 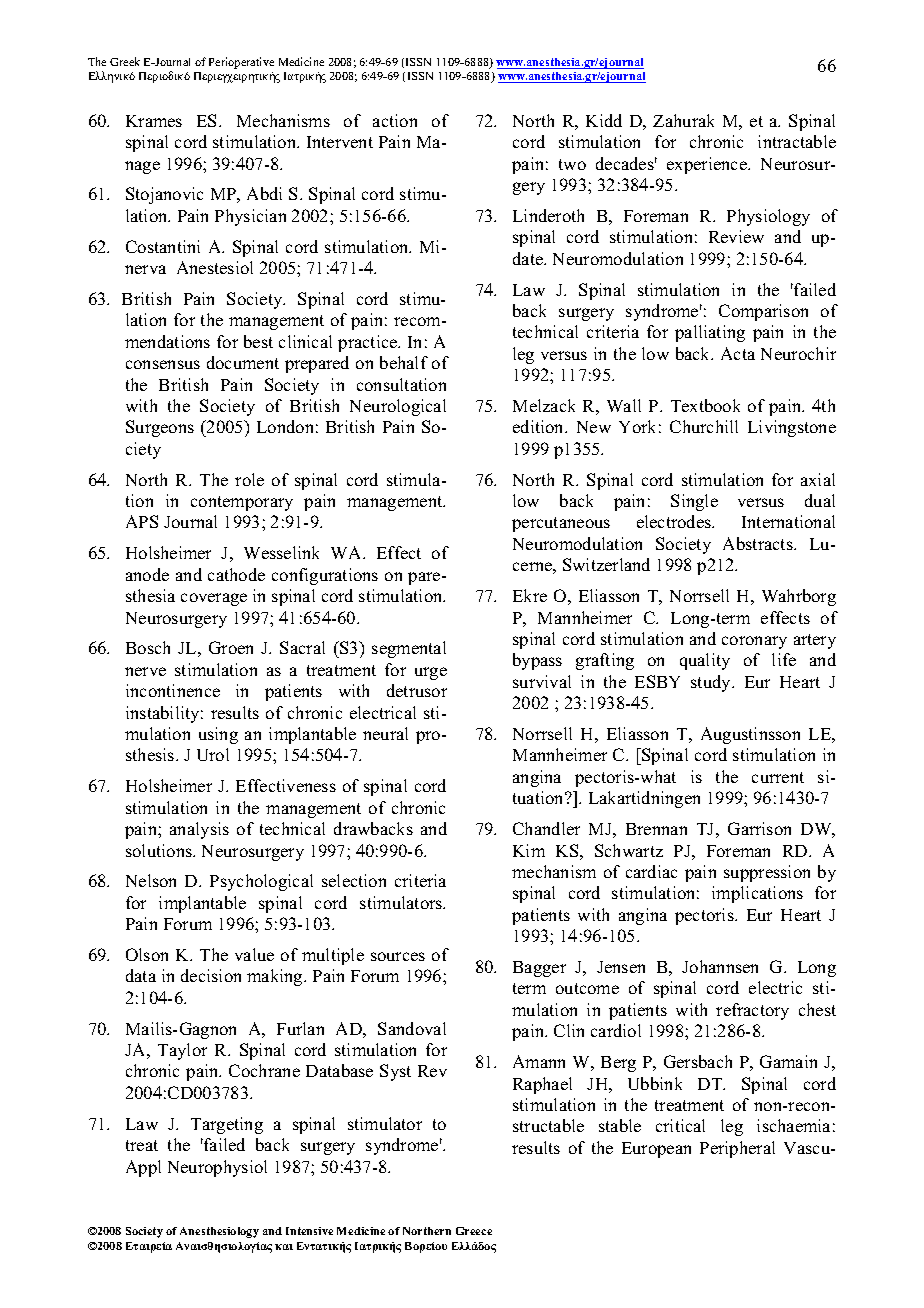 I want to click on two, so click(x=572, y=164).
